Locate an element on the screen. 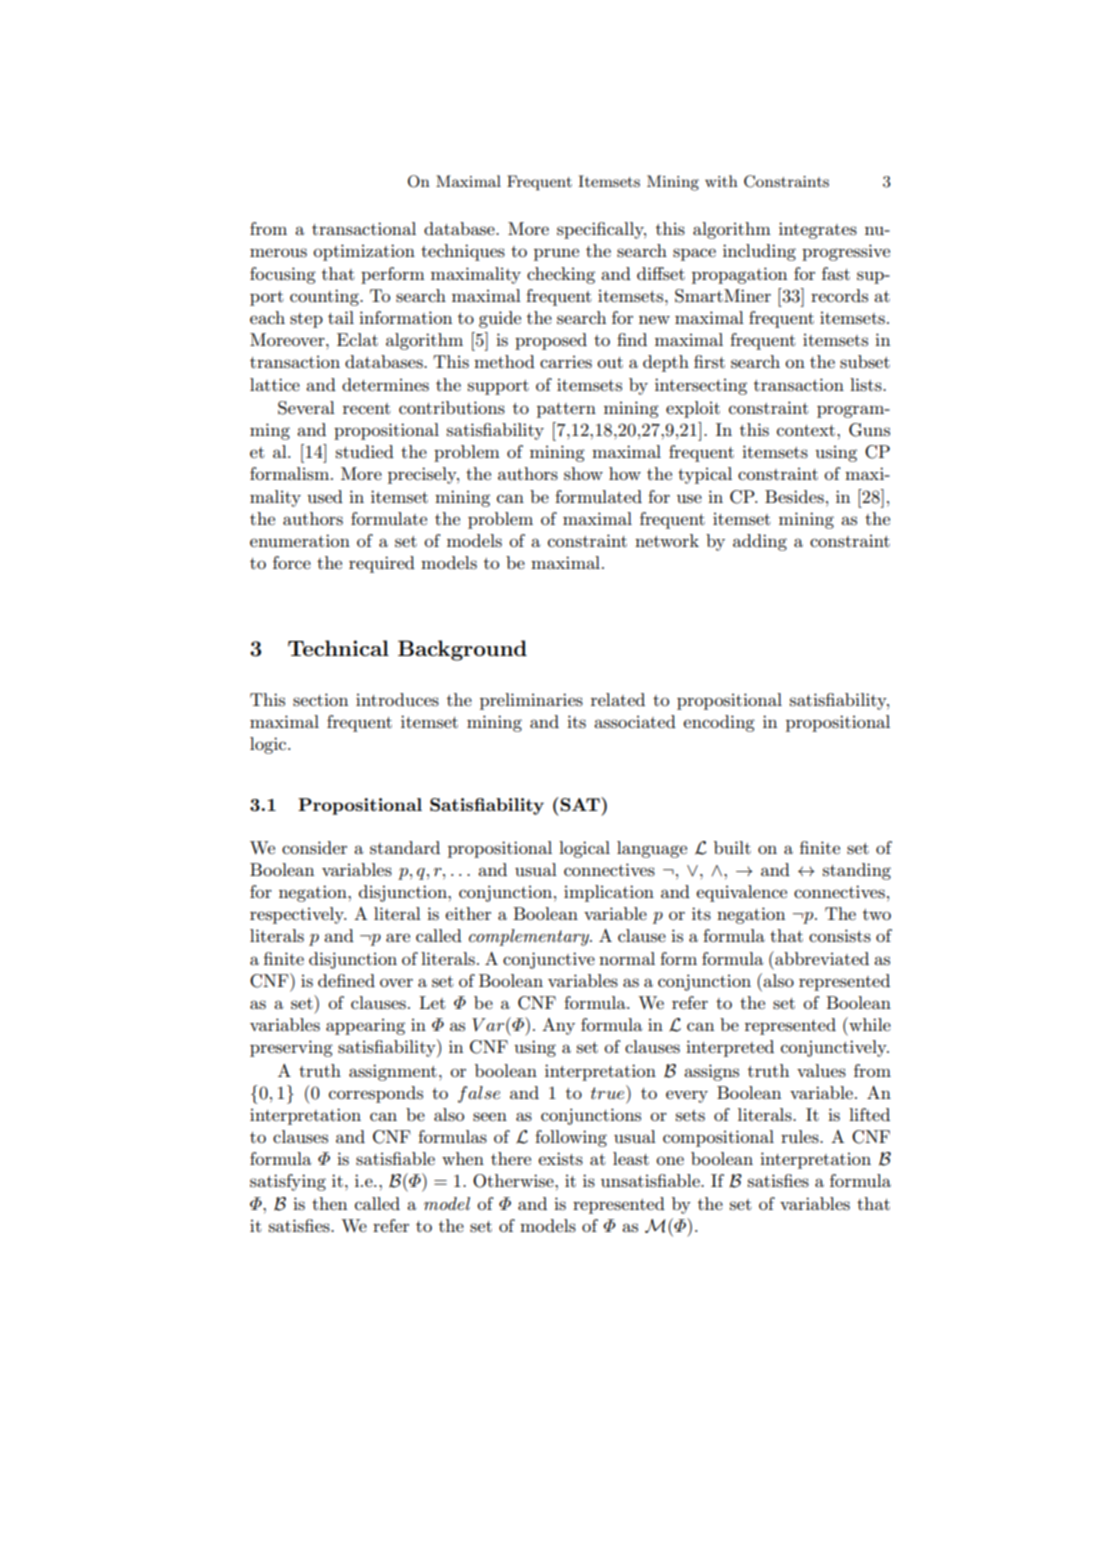 This screenshot has height=1562, width=1104. tail is located at coordinates (341, 317).
